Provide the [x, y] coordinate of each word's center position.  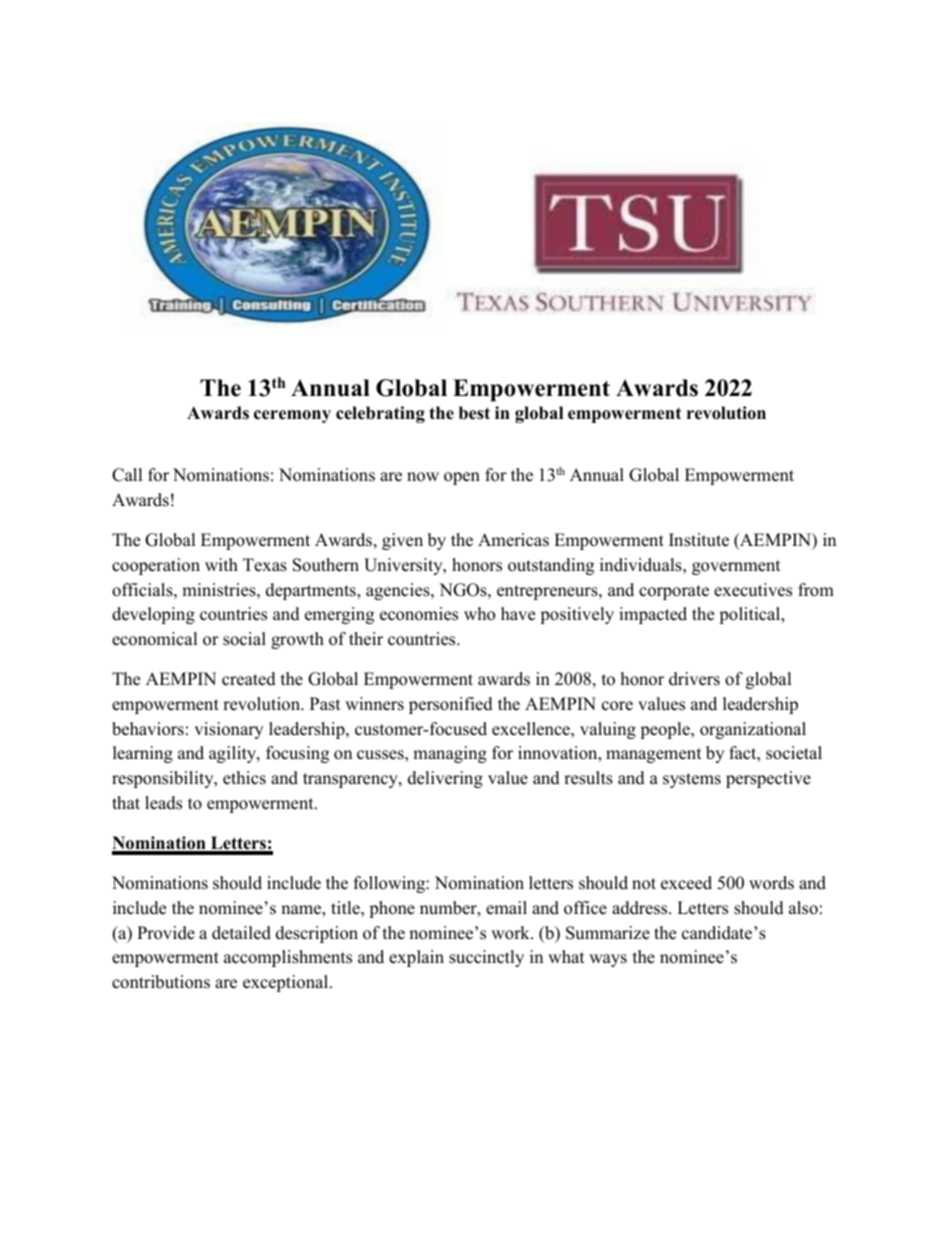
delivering [445, 779]
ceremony [292, 416]
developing [153, 615]
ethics [244, 778]
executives [753, 590]
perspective [768, 779]
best [474, 413]
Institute [699, 540]
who [479, 614]
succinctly [486, 958]
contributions [161, 982]
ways [608, 960]
